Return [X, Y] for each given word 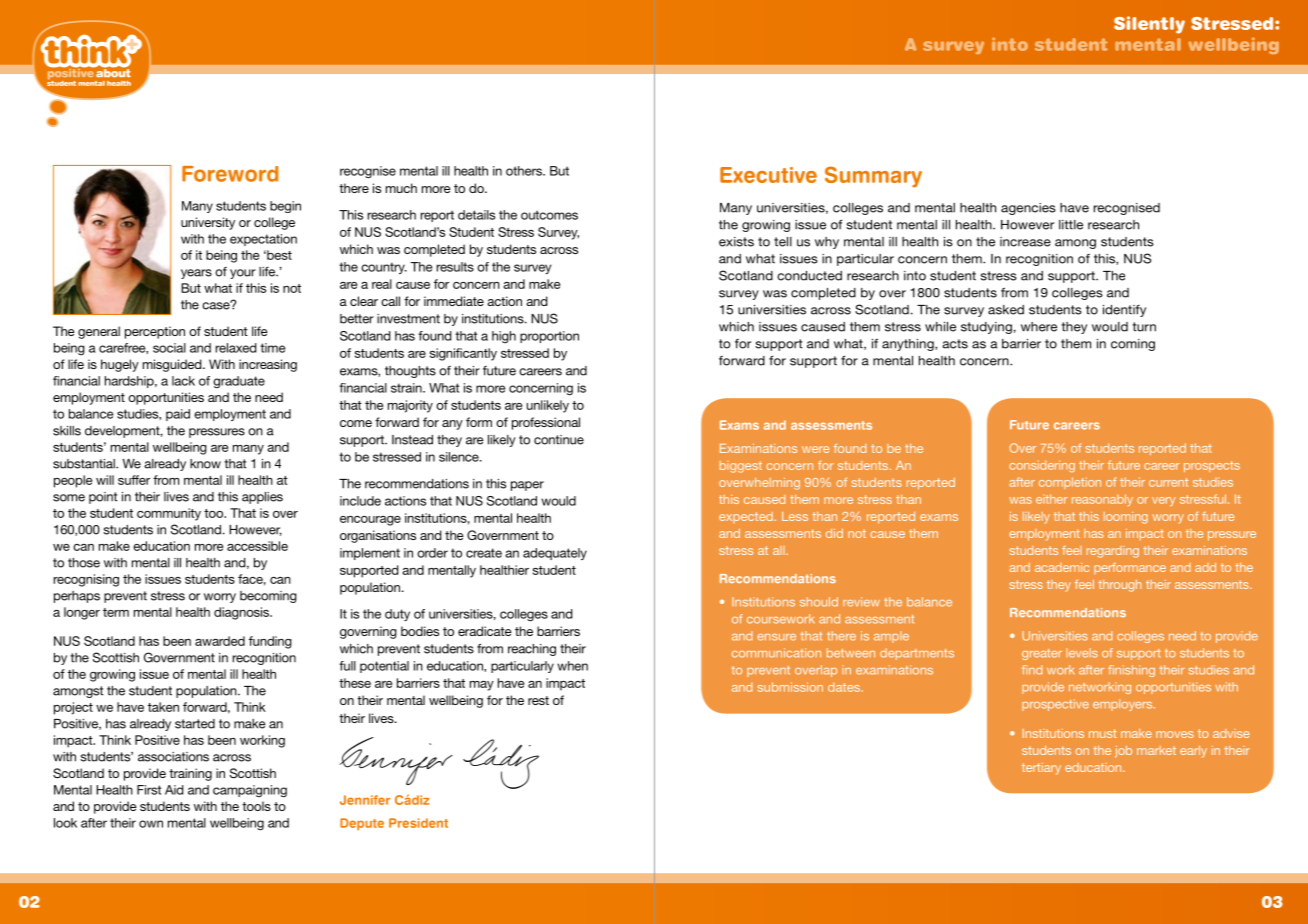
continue [559, 440]
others [525, 171]
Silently [1149, 25]
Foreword [230, 174]
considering [1042, 466]
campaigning [250, 791]
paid [178, 415]
